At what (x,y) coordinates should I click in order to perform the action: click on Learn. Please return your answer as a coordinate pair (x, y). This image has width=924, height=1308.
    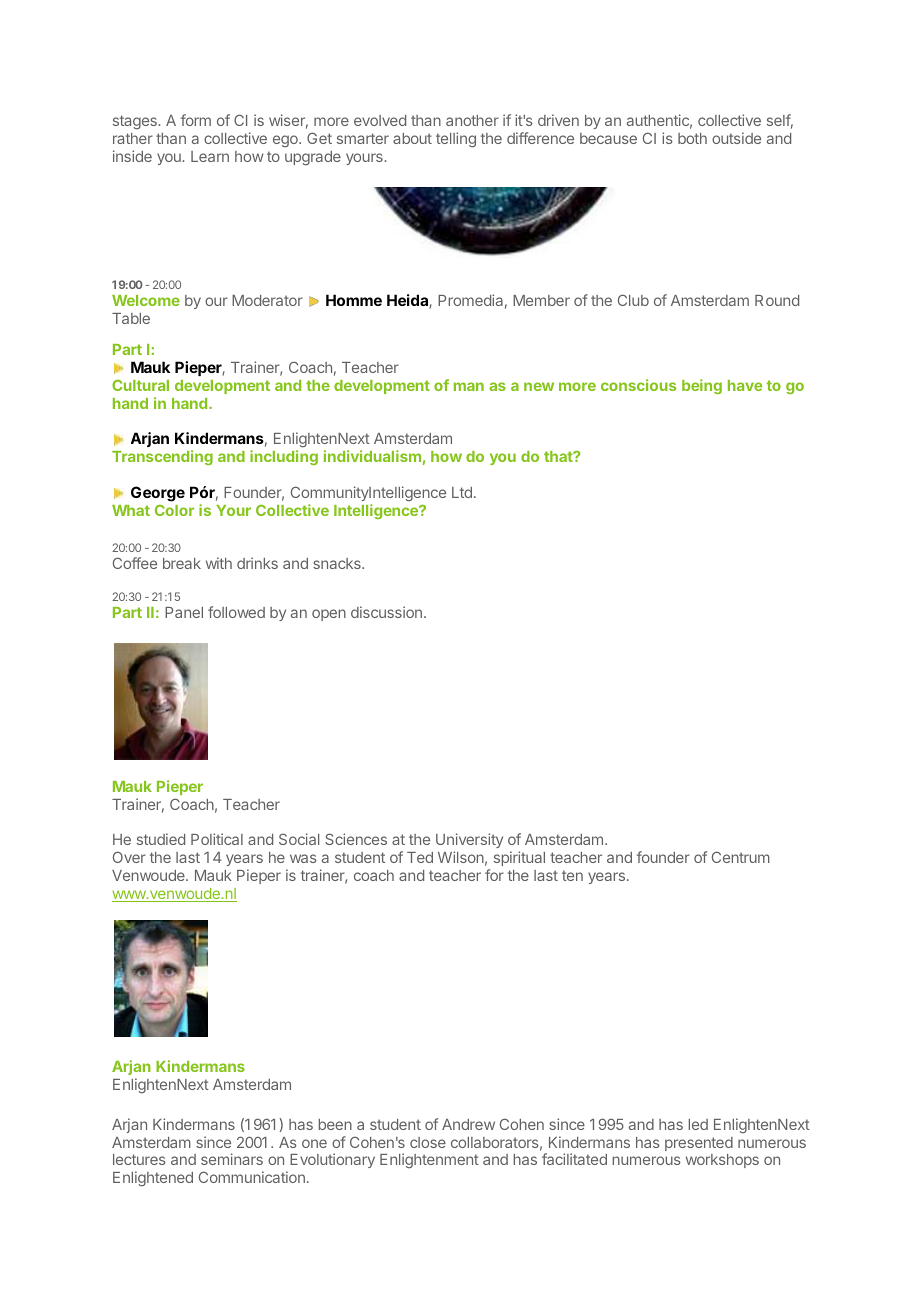
    Looking at the image, I should click on (210, 156).
